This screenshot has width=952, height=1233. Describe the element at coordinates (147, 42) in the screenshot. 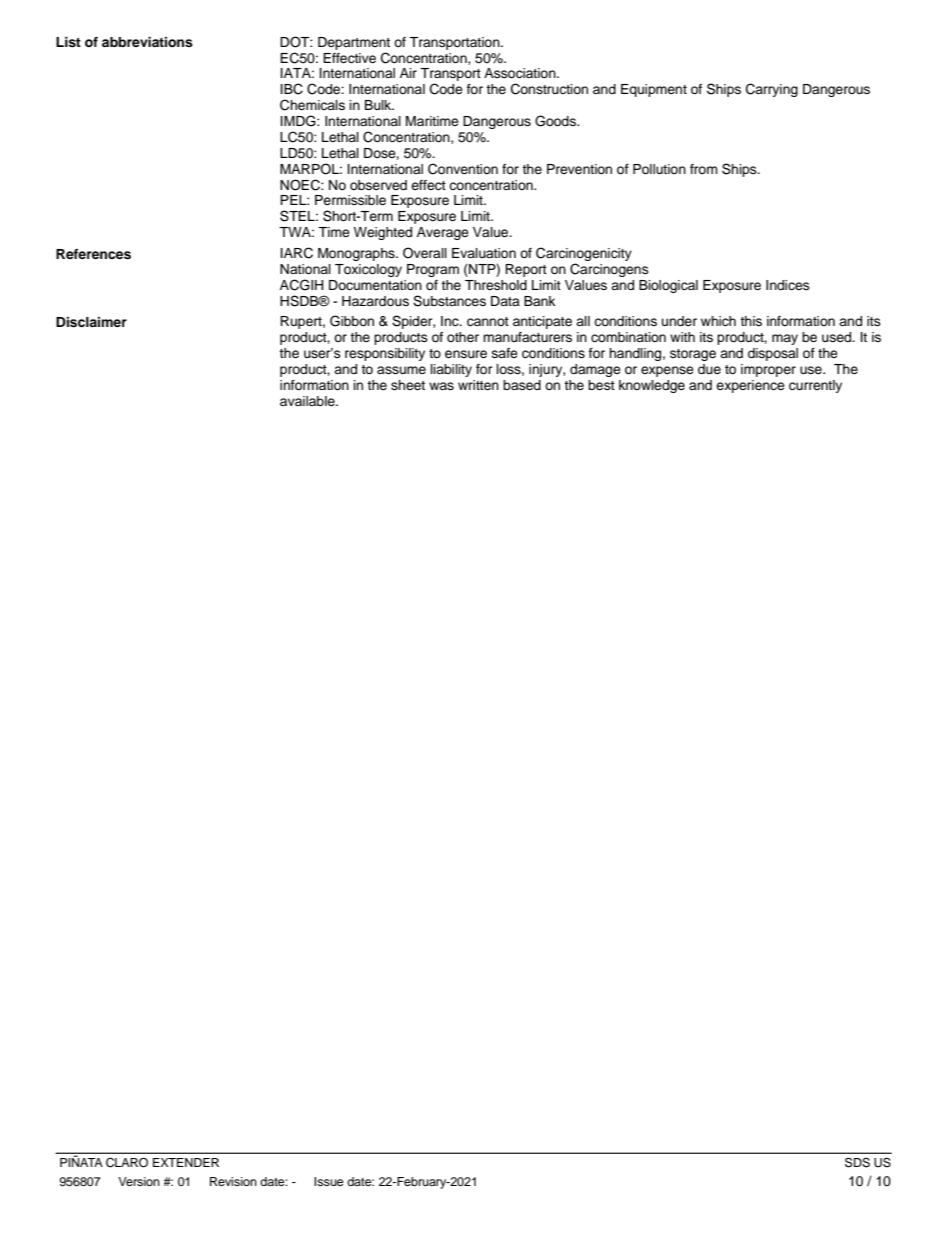

I see `abbreviations` at that location.
